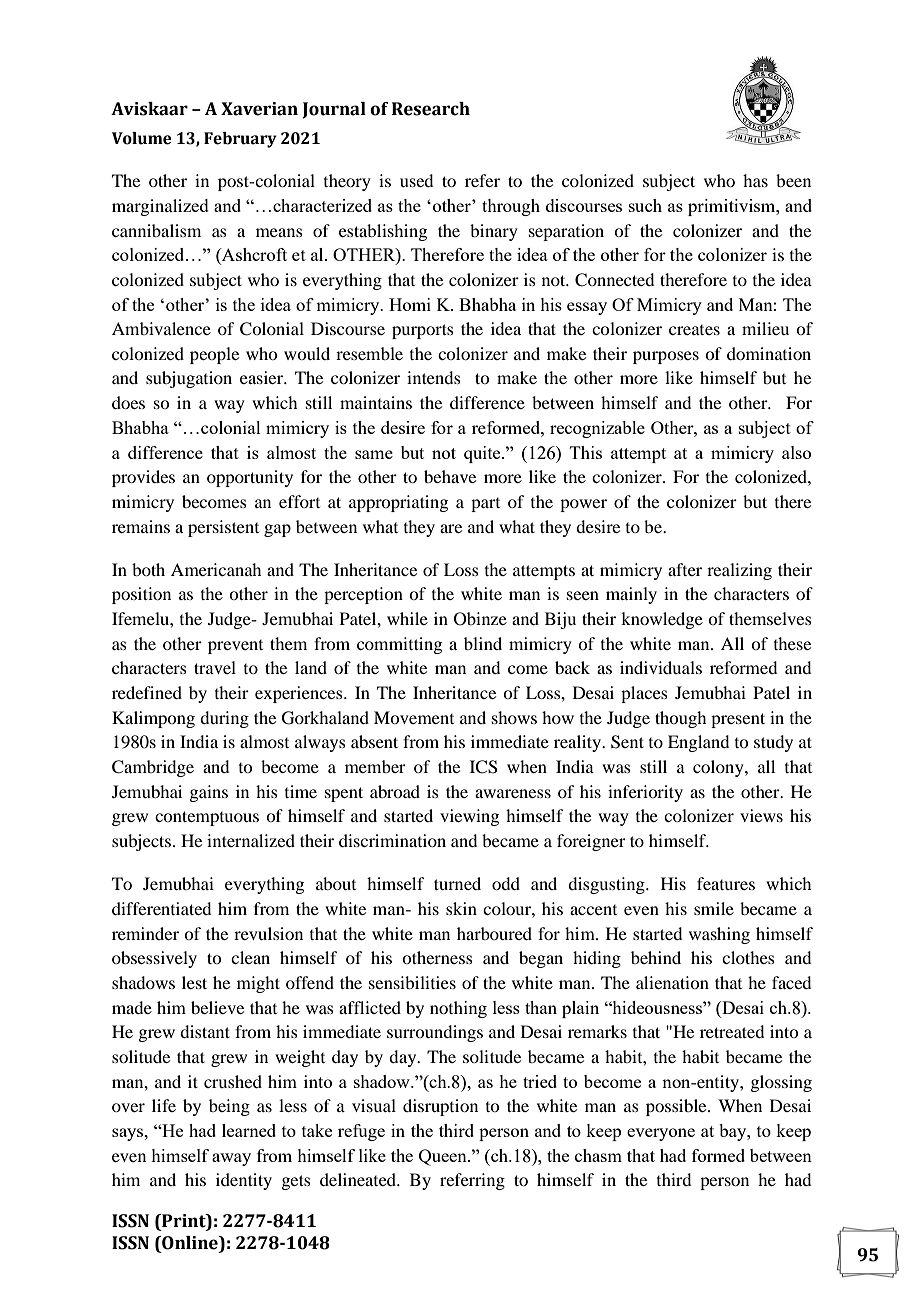  I want to click on everyone, so click(661, 1134).
